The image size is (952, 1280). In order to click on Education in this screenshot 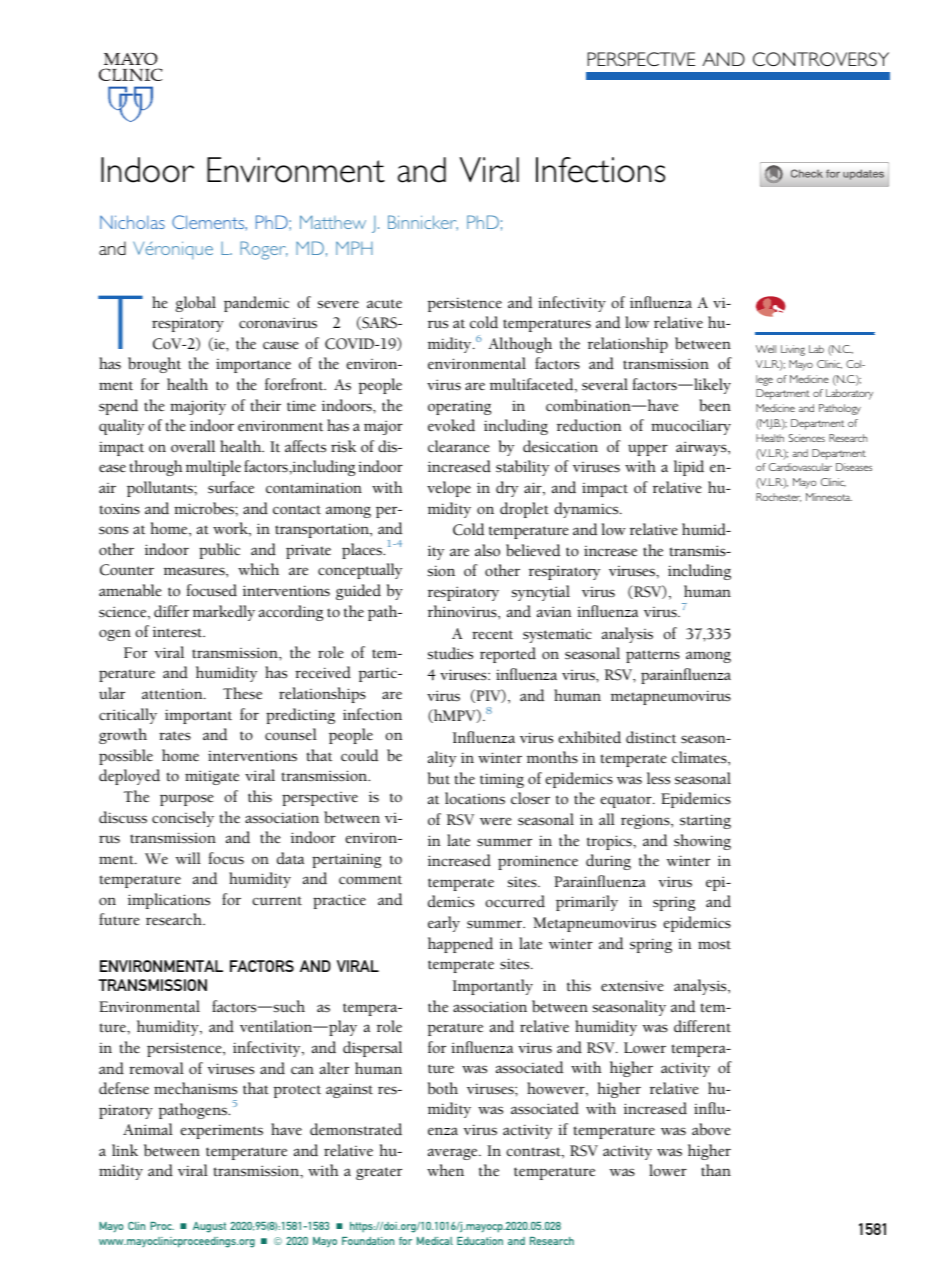, I will do `click(480, 1241)`.
